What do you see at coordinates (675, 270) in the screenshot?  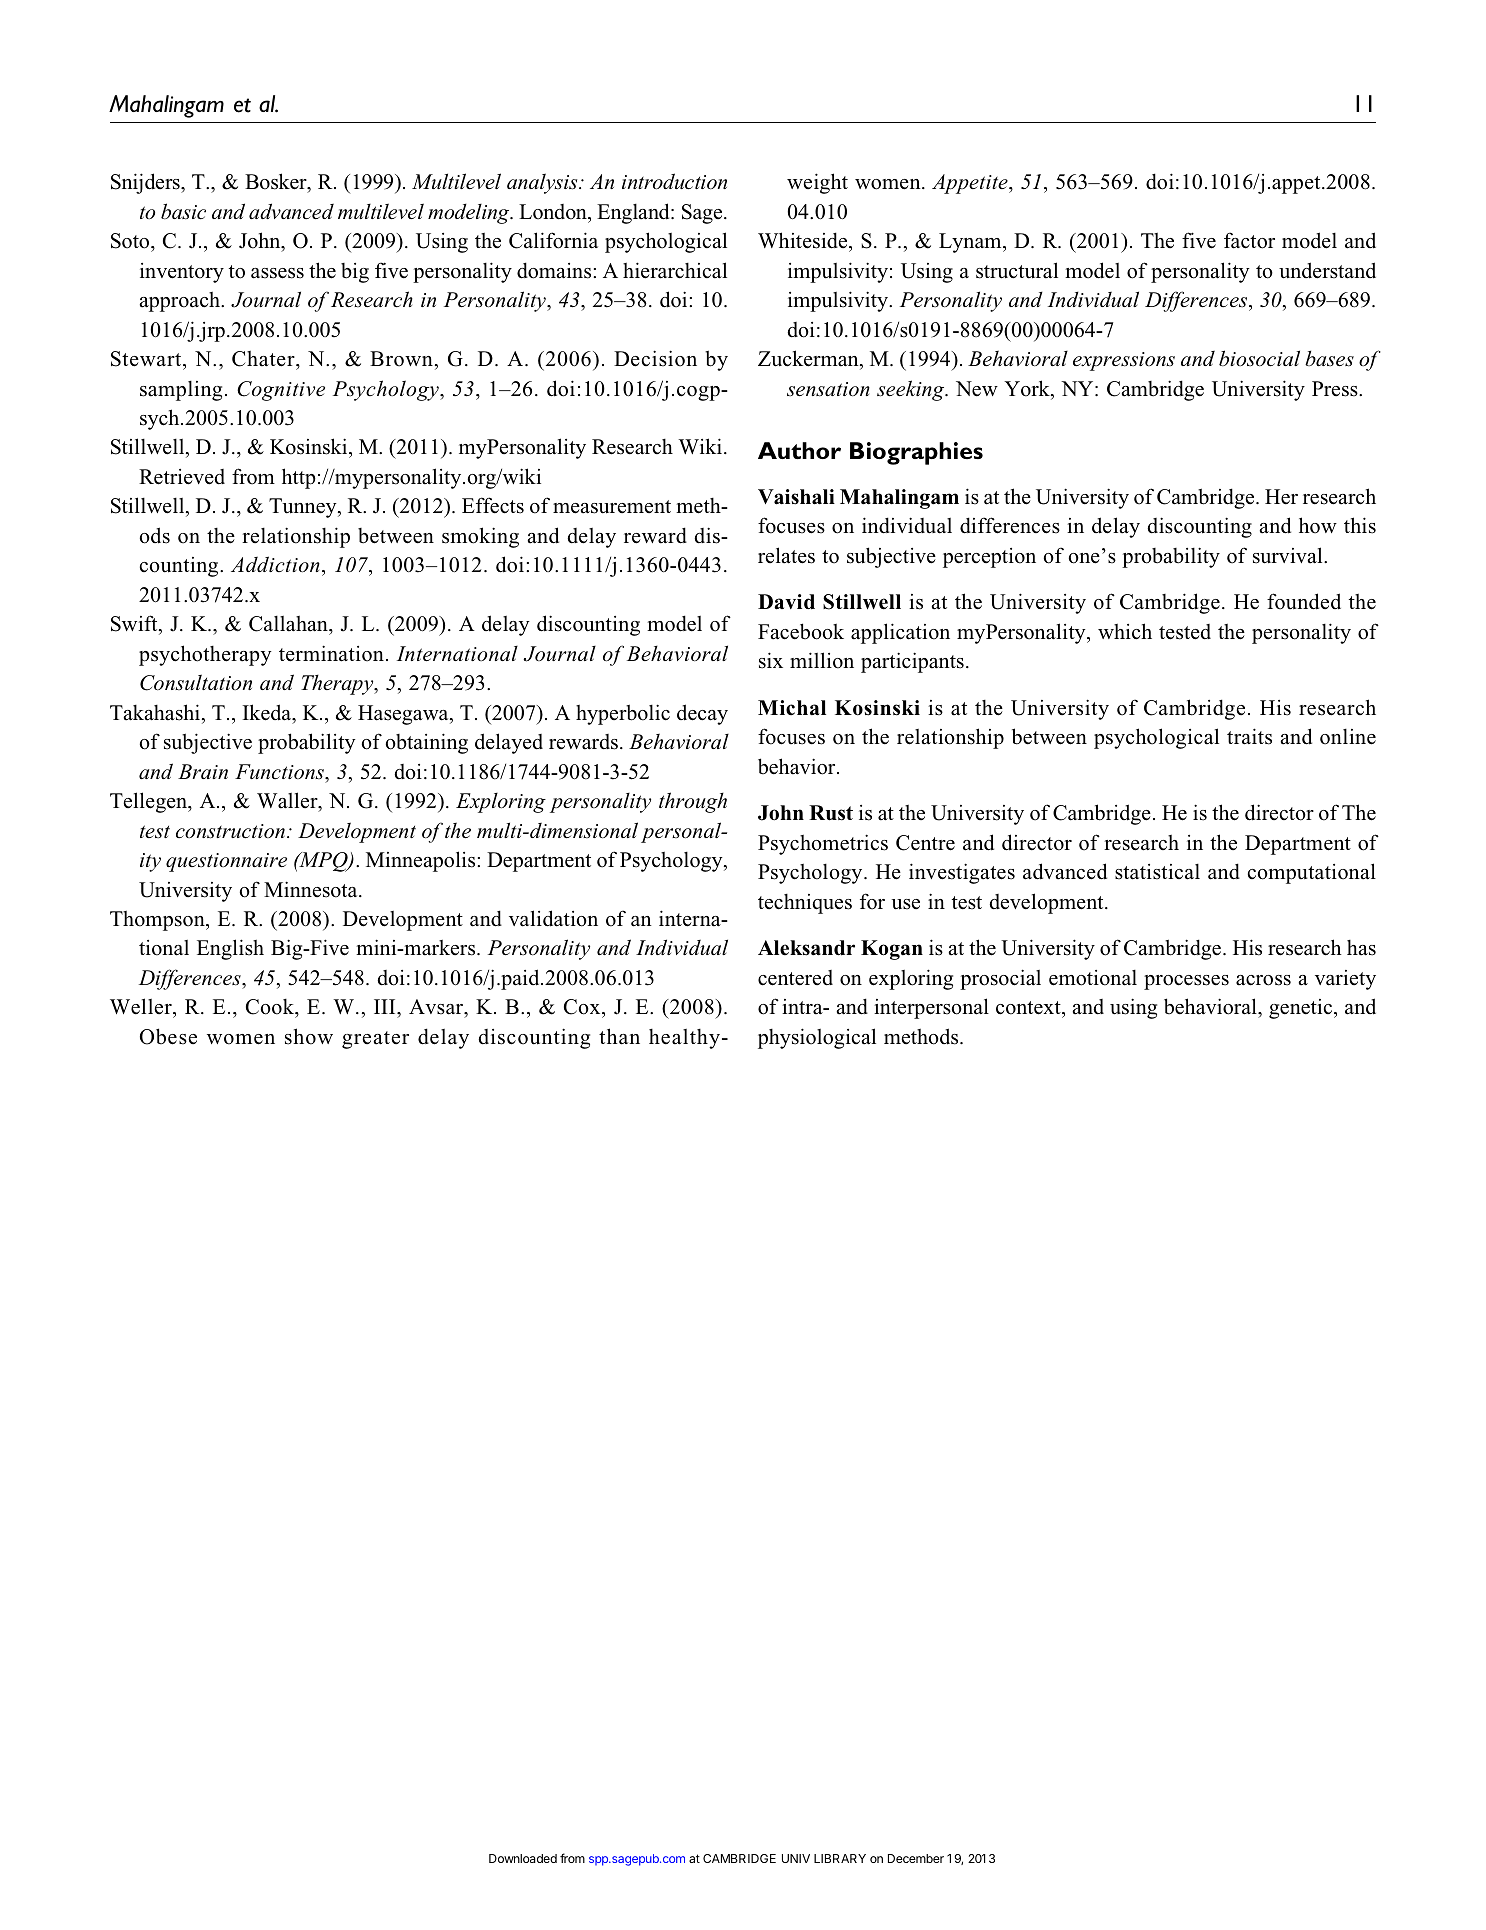 I see `hierarchical` at bounding box center [675, 270].
